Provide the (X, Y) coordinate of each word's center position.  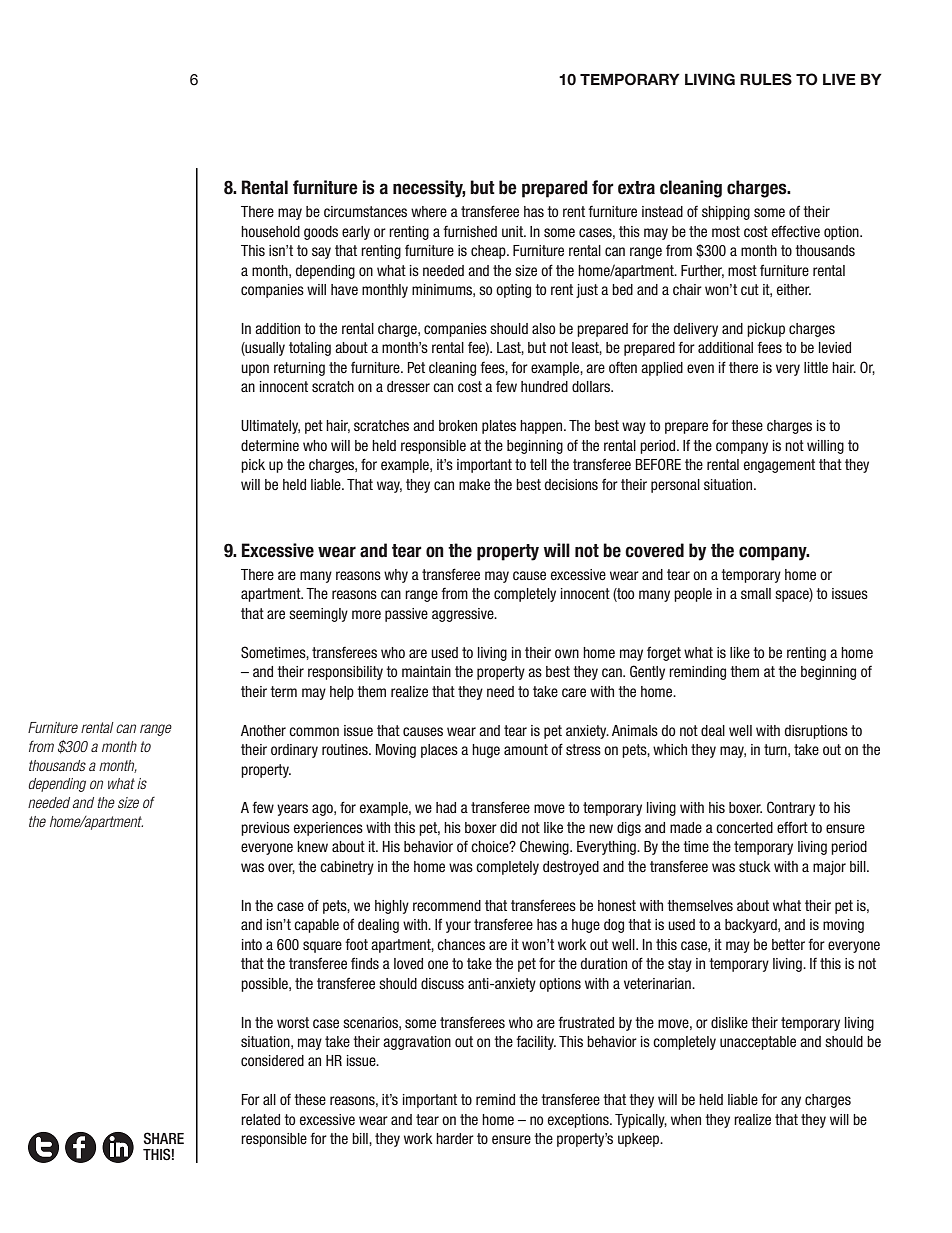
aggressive (464, 615)
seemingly (318, 615)
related (260, 1119)
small (756, 593)
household (270, 231)
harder (455, 1138)
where (429, 211)
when (686, 1119)
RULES (766, 79)
